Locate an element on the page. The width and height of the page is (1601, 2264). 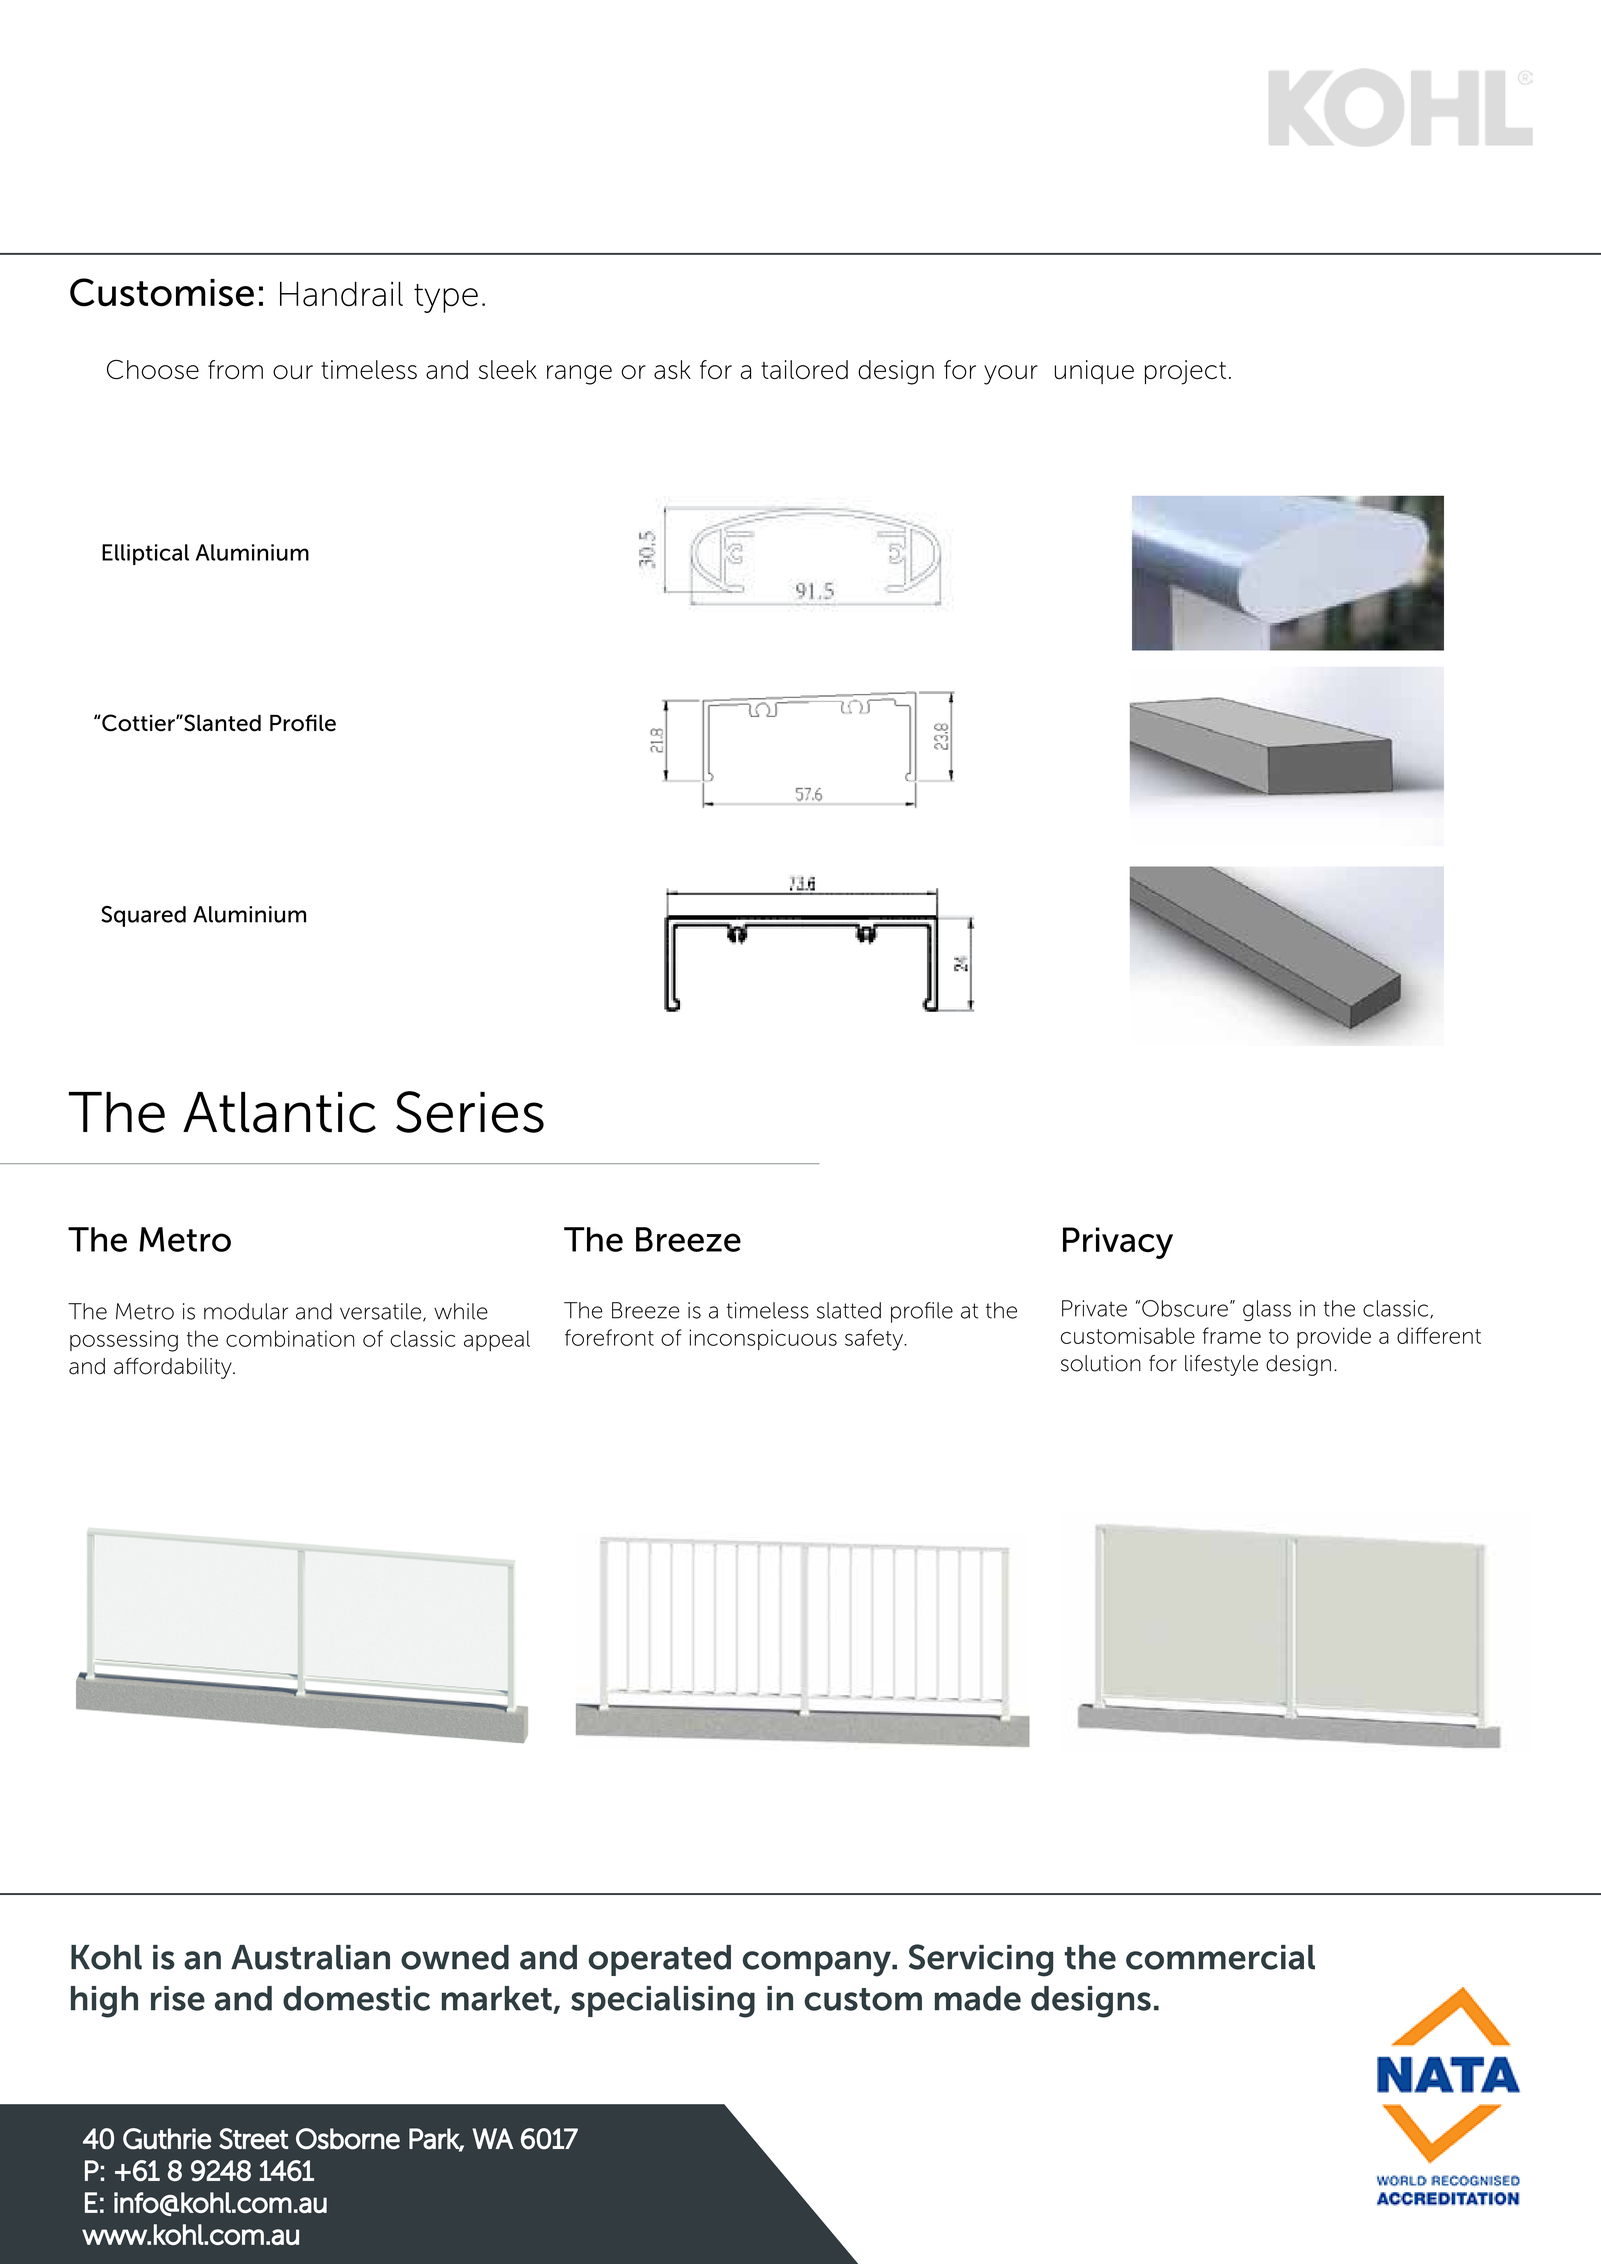
Atlantic is located at coordinates (279, 1112).
